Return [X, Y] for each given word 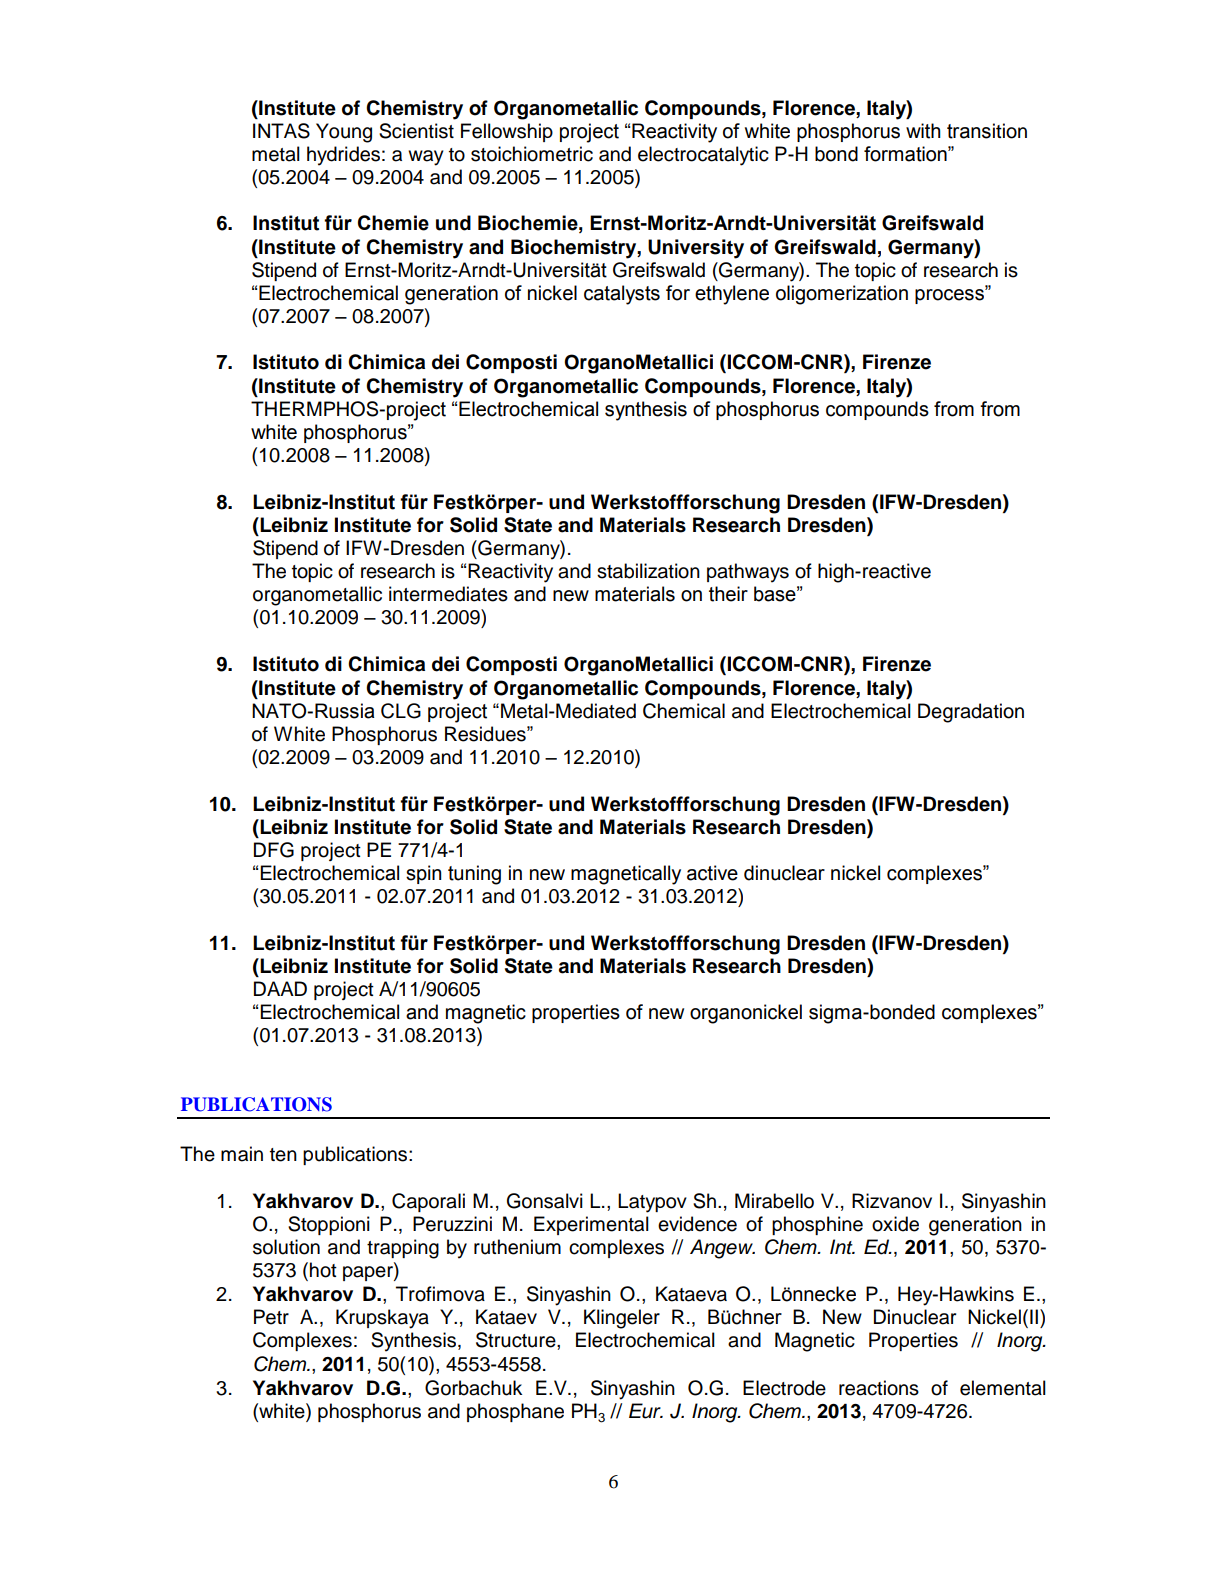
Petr [271, 1317]
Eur [646, 1411]
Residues [486, 734]
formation [906, 154]
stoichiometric [532, 154]
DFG [274, 850]
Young [344, 133]
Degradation [971, 713]
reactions [879, 1388]
